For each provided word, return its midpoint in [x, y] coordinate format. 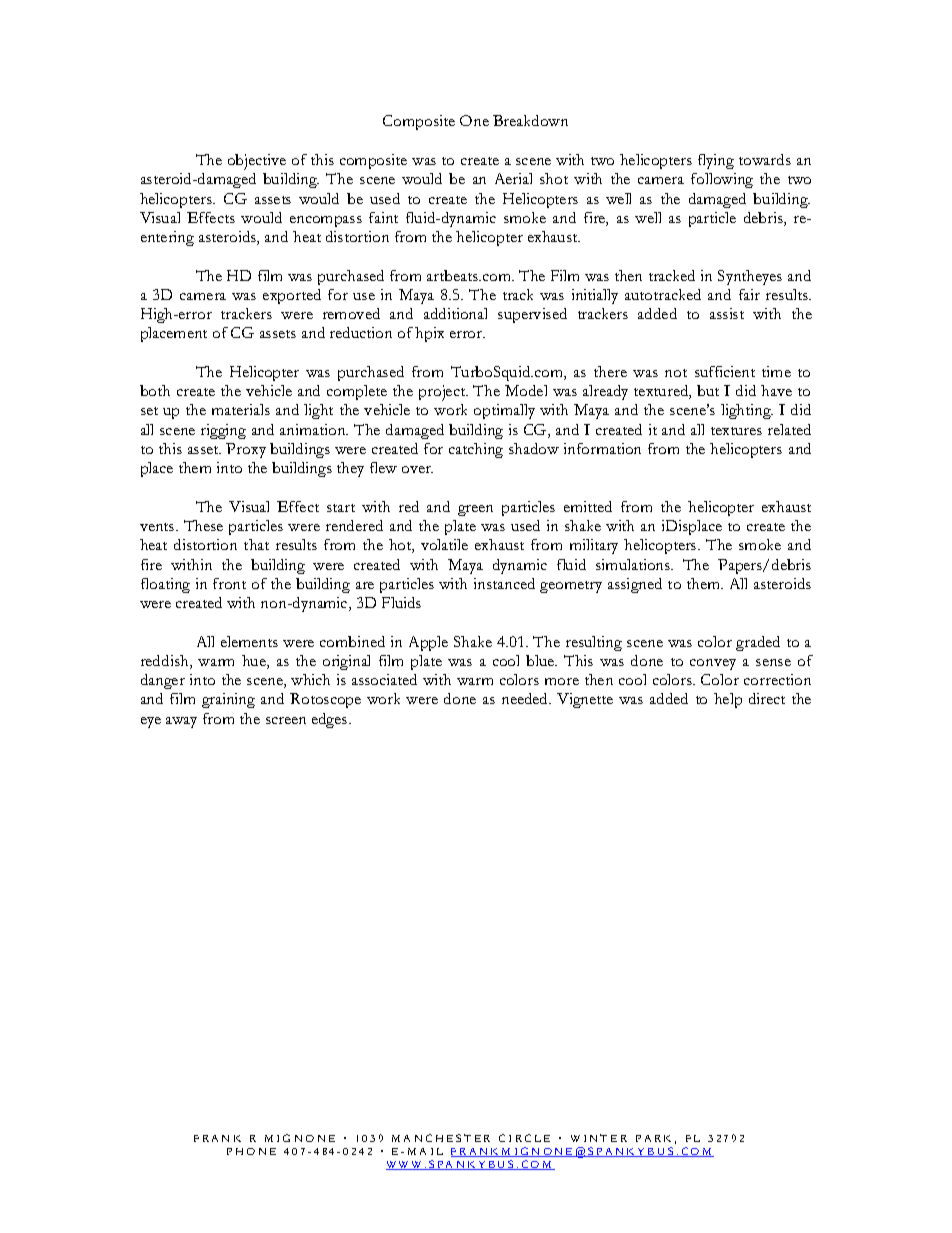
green [475, 510]
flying [716, 161]
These [203, 525]
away [181, 722]
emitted [588, 506]
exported [292, 296]
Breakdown [530, 120]
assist [727, 313]
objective [257, 162]
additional [455, 313]
